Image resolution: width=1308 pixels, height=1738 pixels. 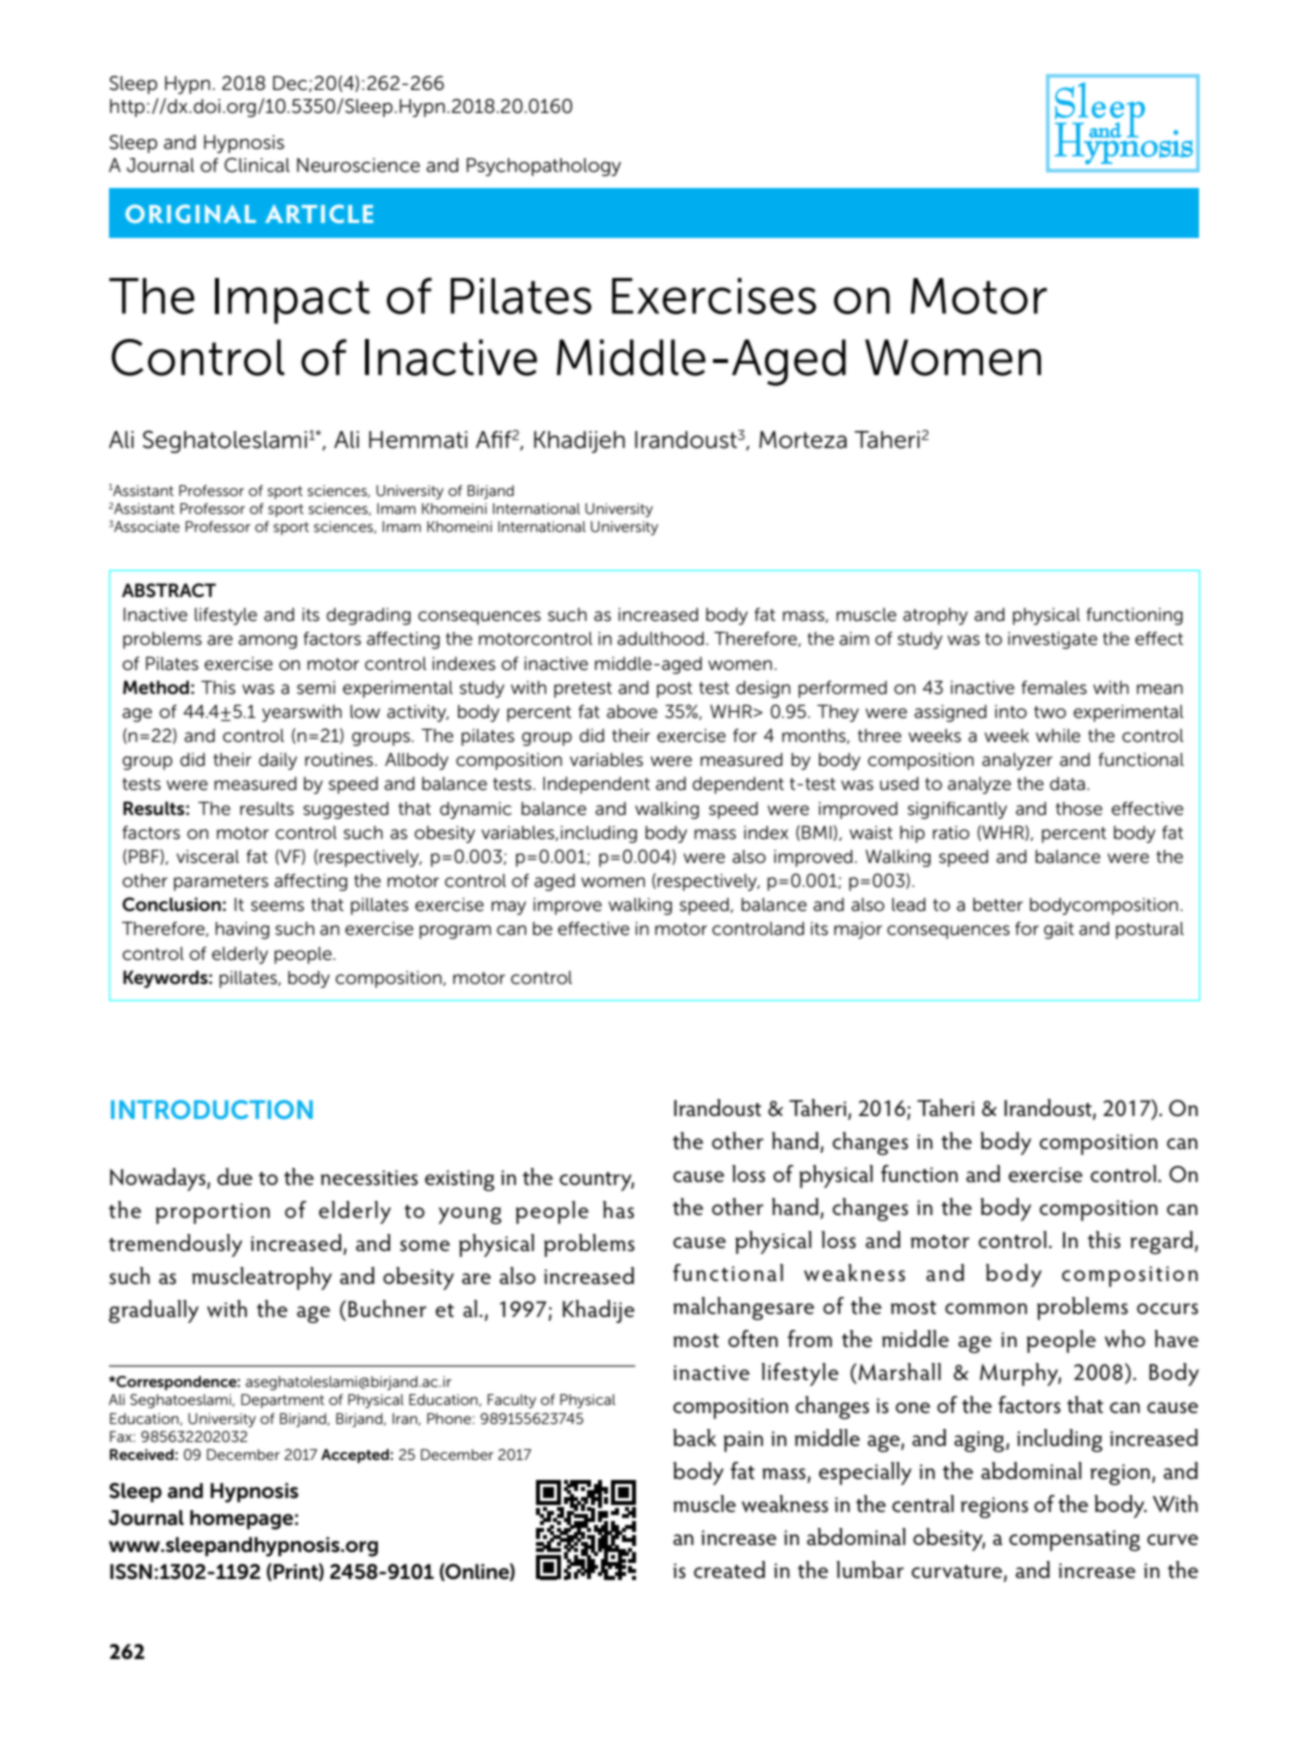 What do you see at coordinates (282, 1401) in the screenshot?
I see `Department` at bounding box center [282, 1401].
